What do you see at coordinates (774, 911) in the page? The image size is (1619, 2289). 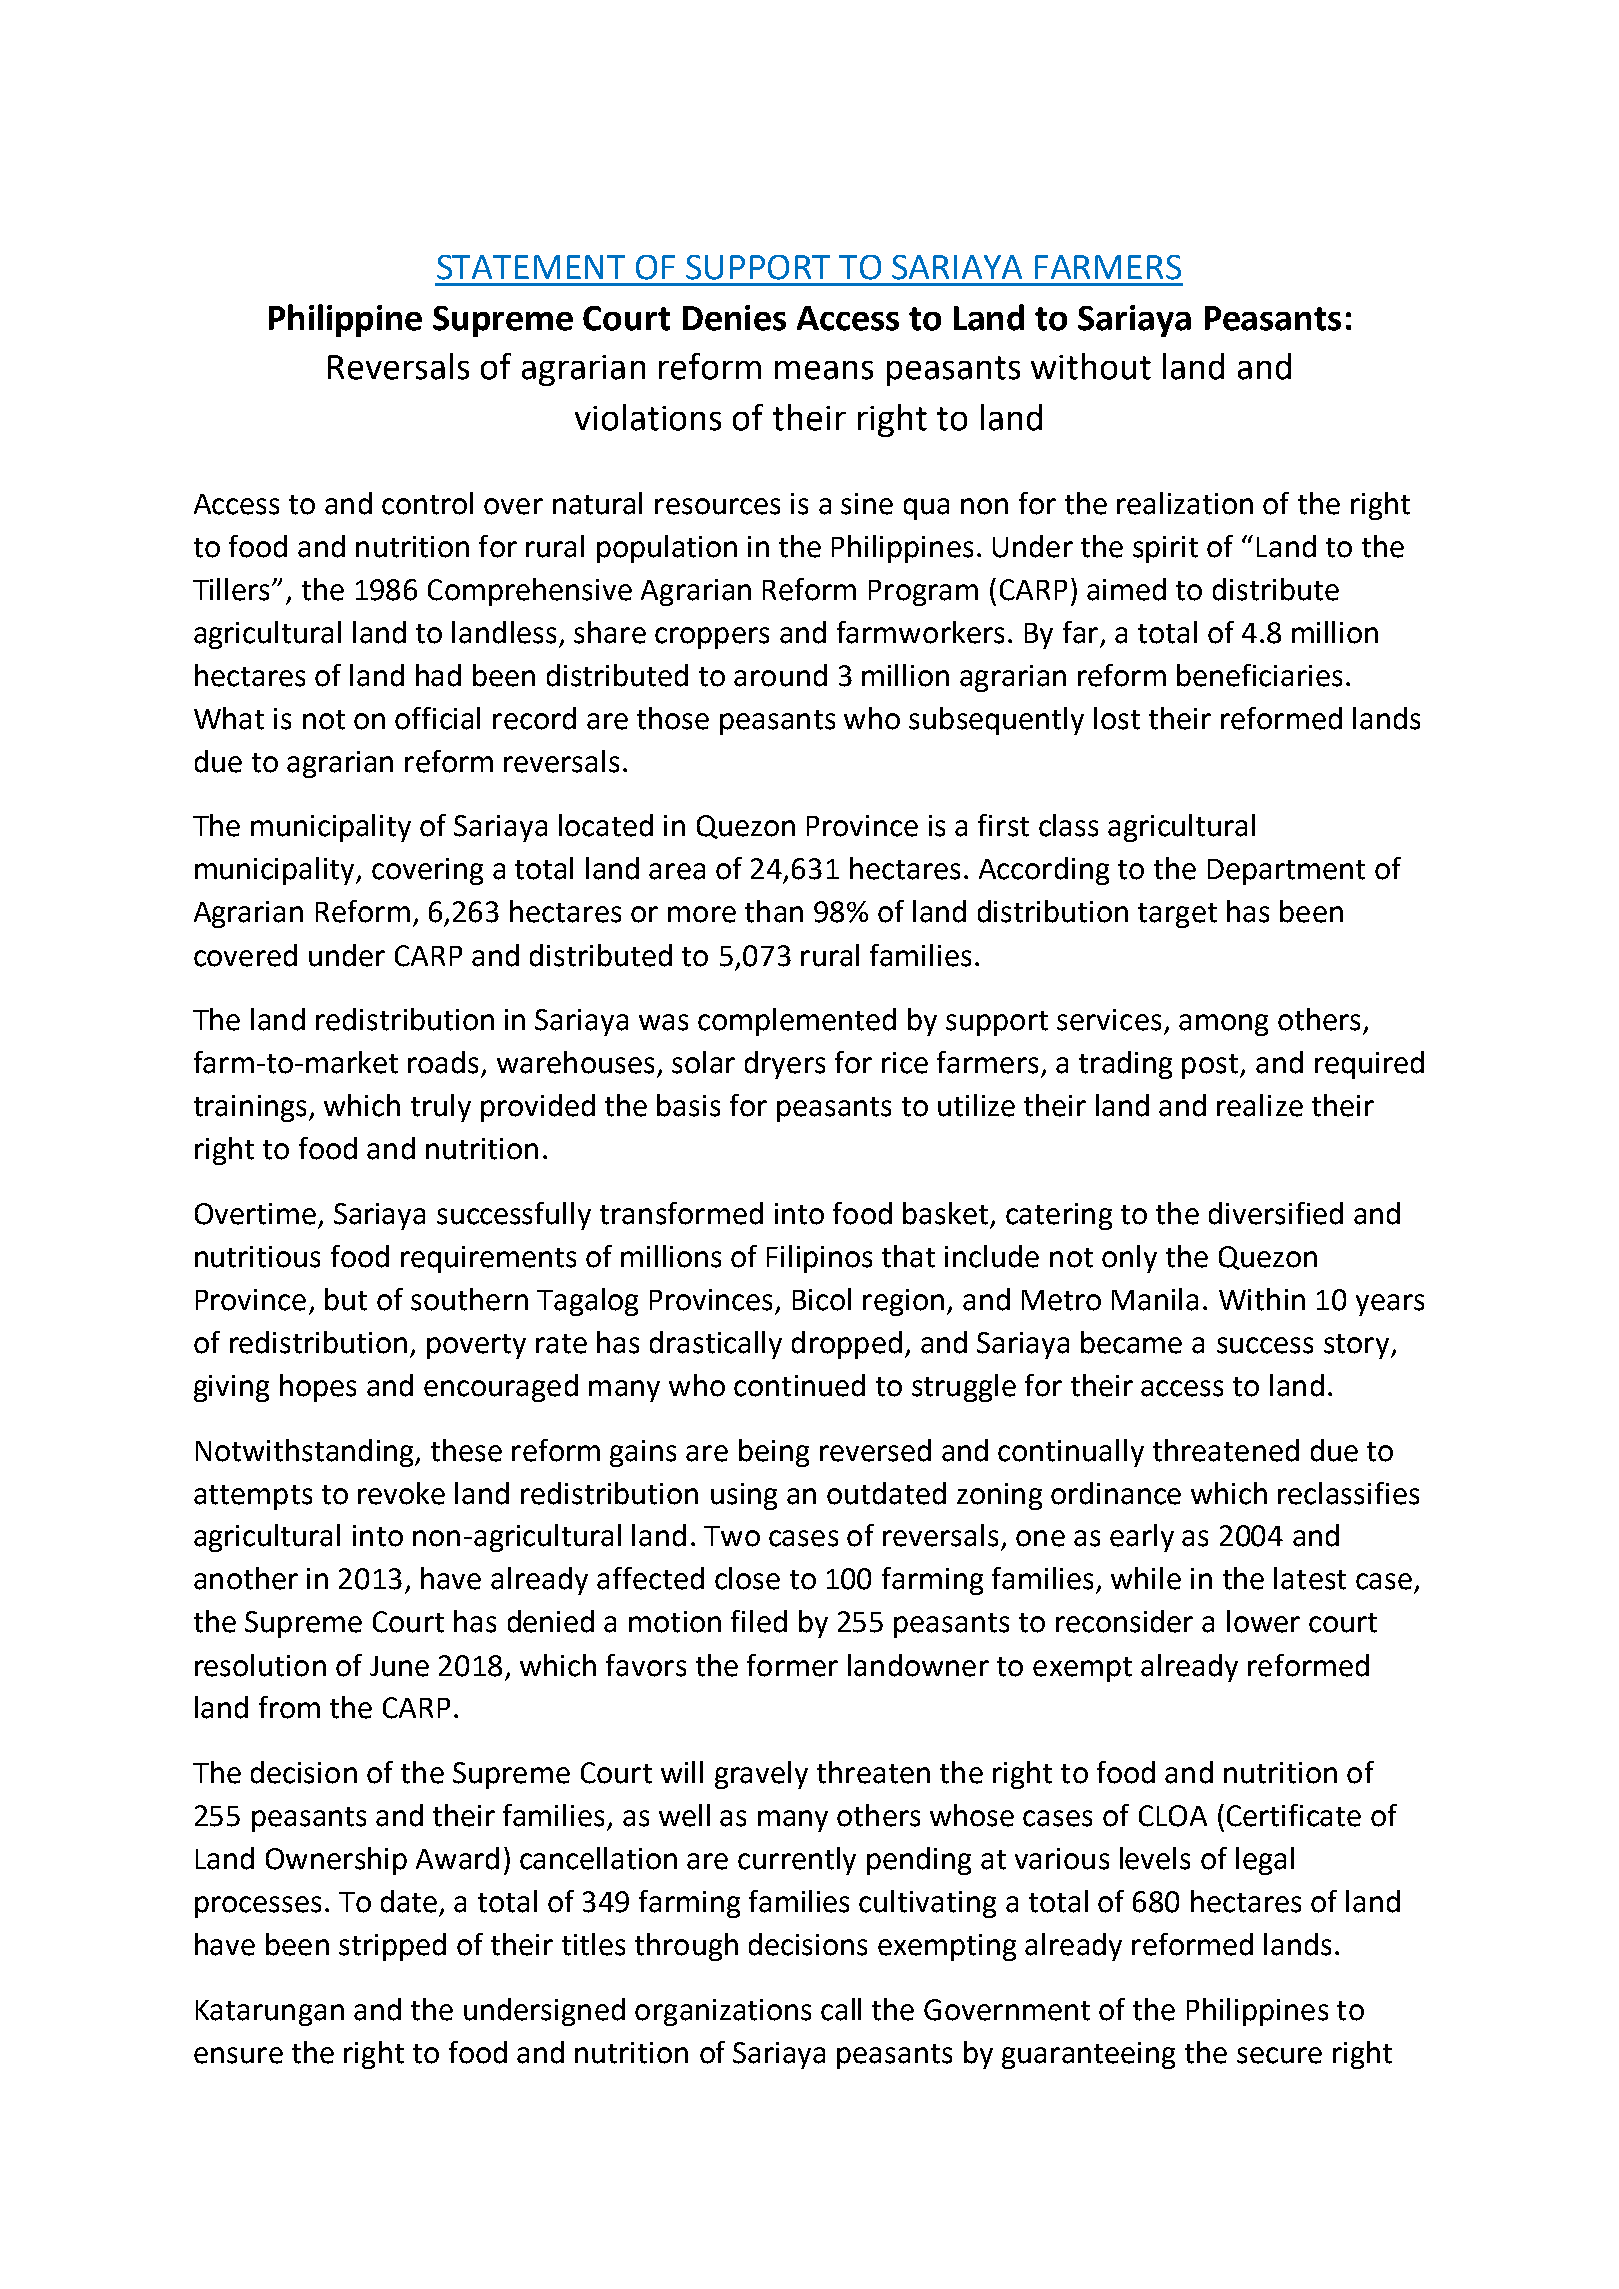 I see `than` at bounding box center [774, 911].
